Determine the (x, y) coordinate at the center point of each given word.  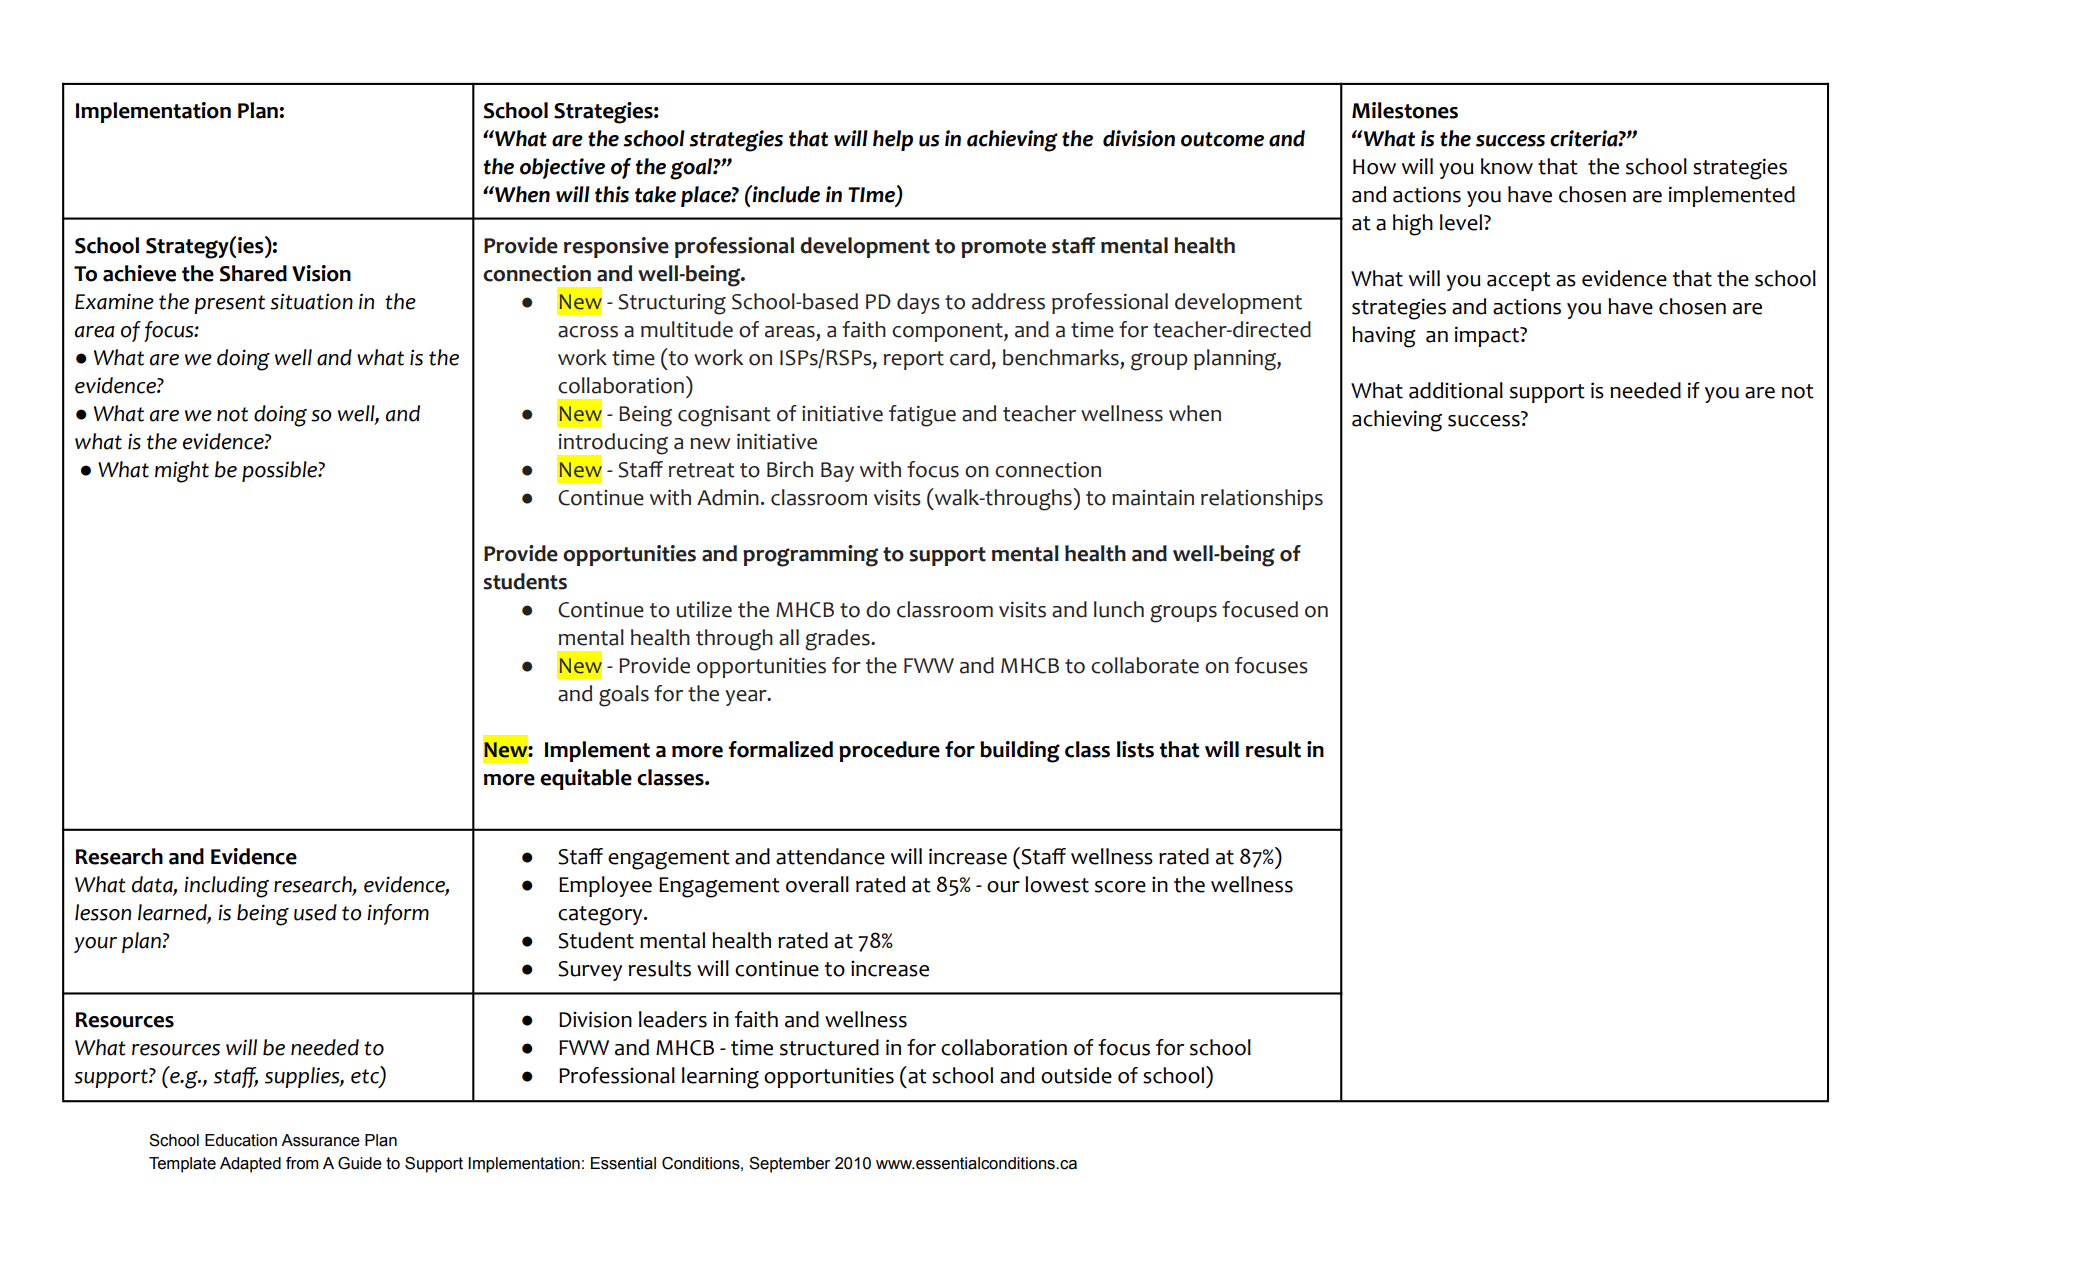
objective (562, 168)
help (893, 140)
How (1374, 167)
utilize (704, 609)
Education (241, 1140)
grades (838, 640)
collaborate (1145, 665)
